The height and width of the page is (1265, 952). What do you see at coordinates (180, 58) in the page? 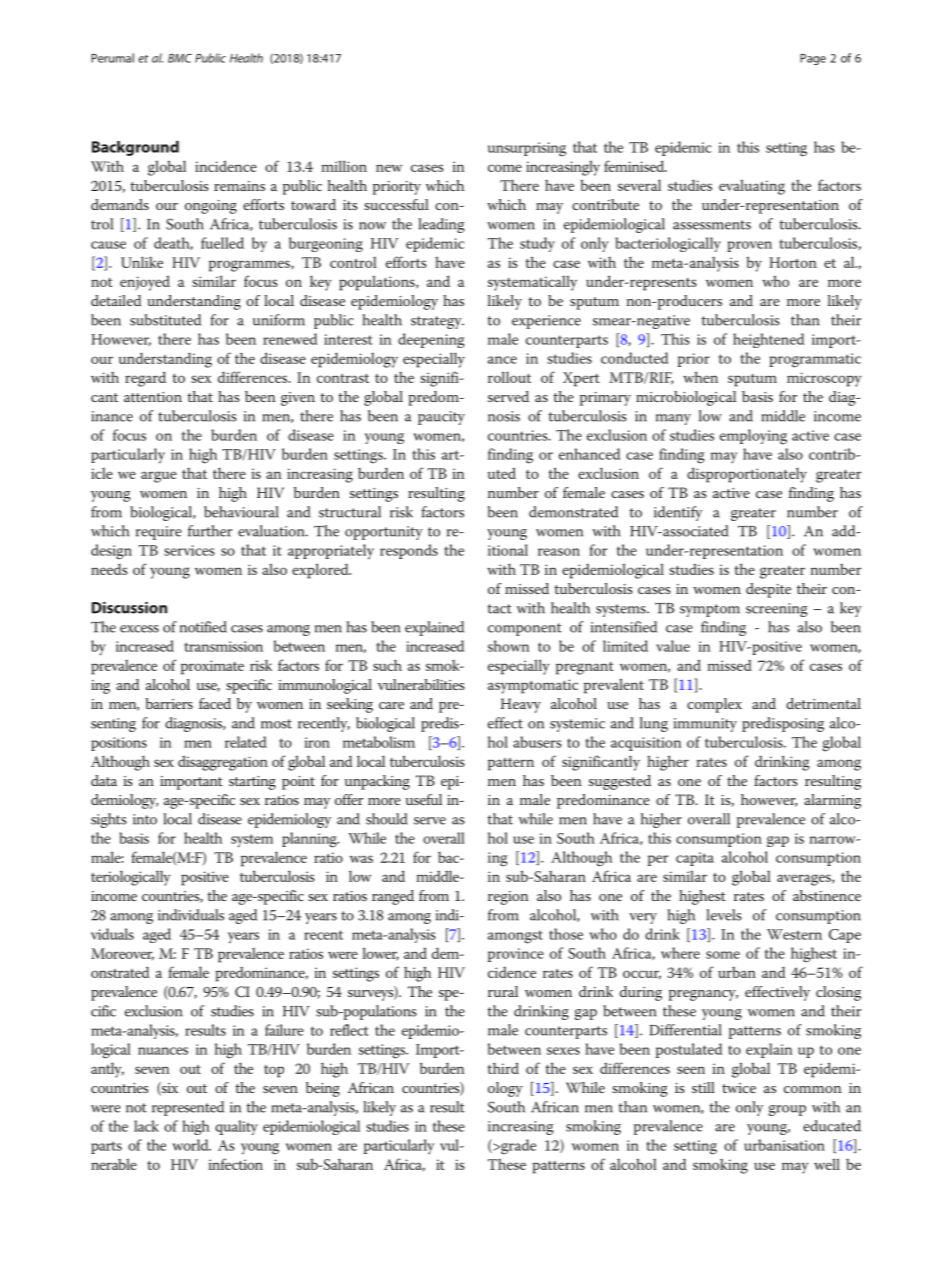
I see `BMC` at bounding box center [180, 58].
